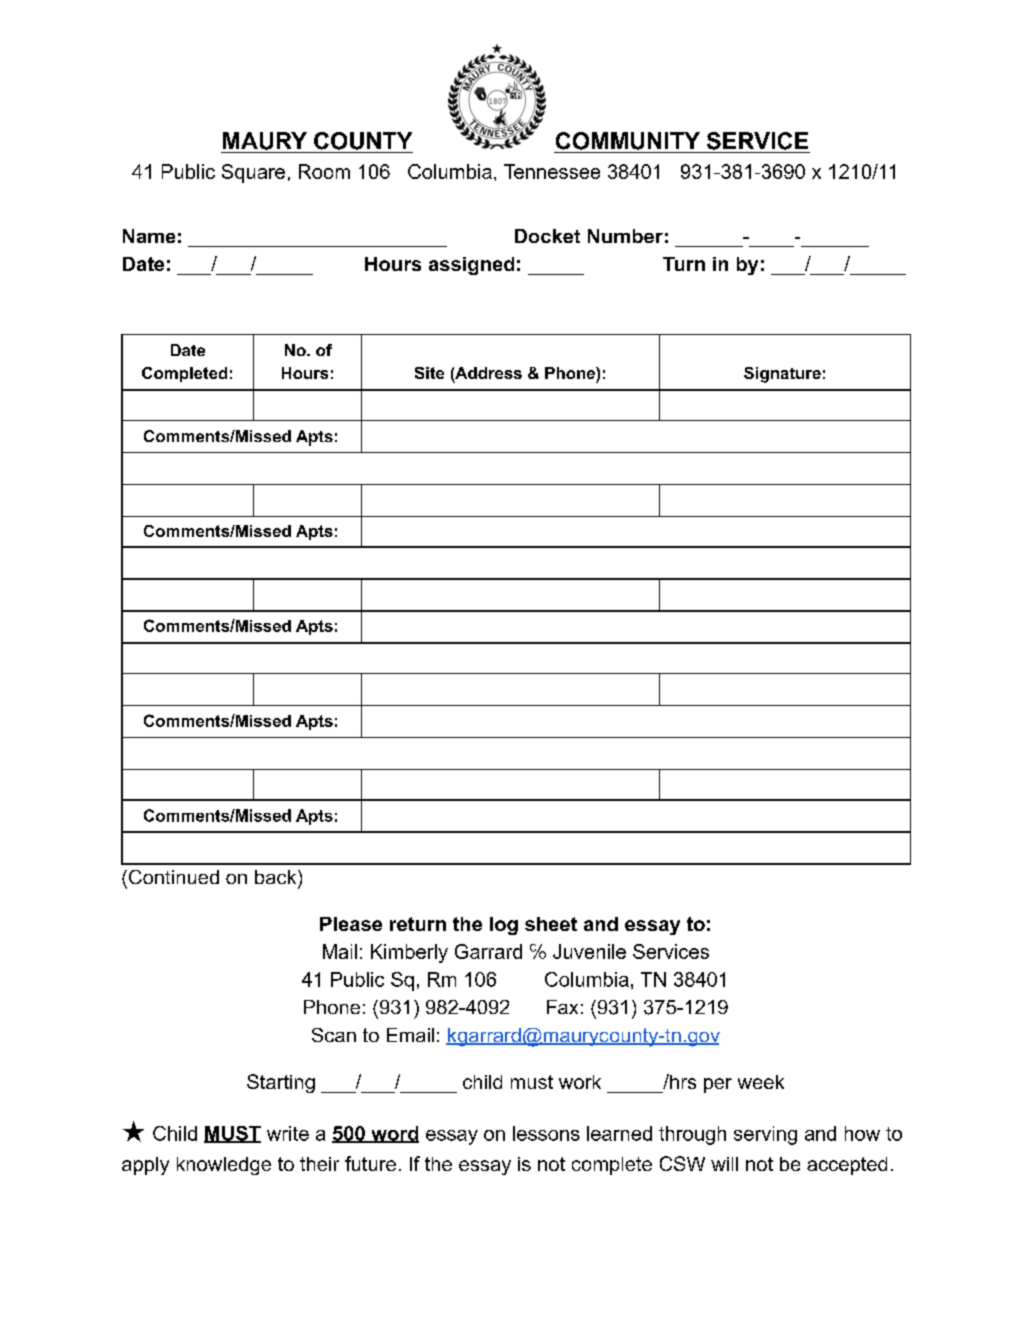 This screenshot has width=1031, height=1335. Describe the element at coordinates (552, 171) in the screenshot. I see `Tennessee` at that location.
